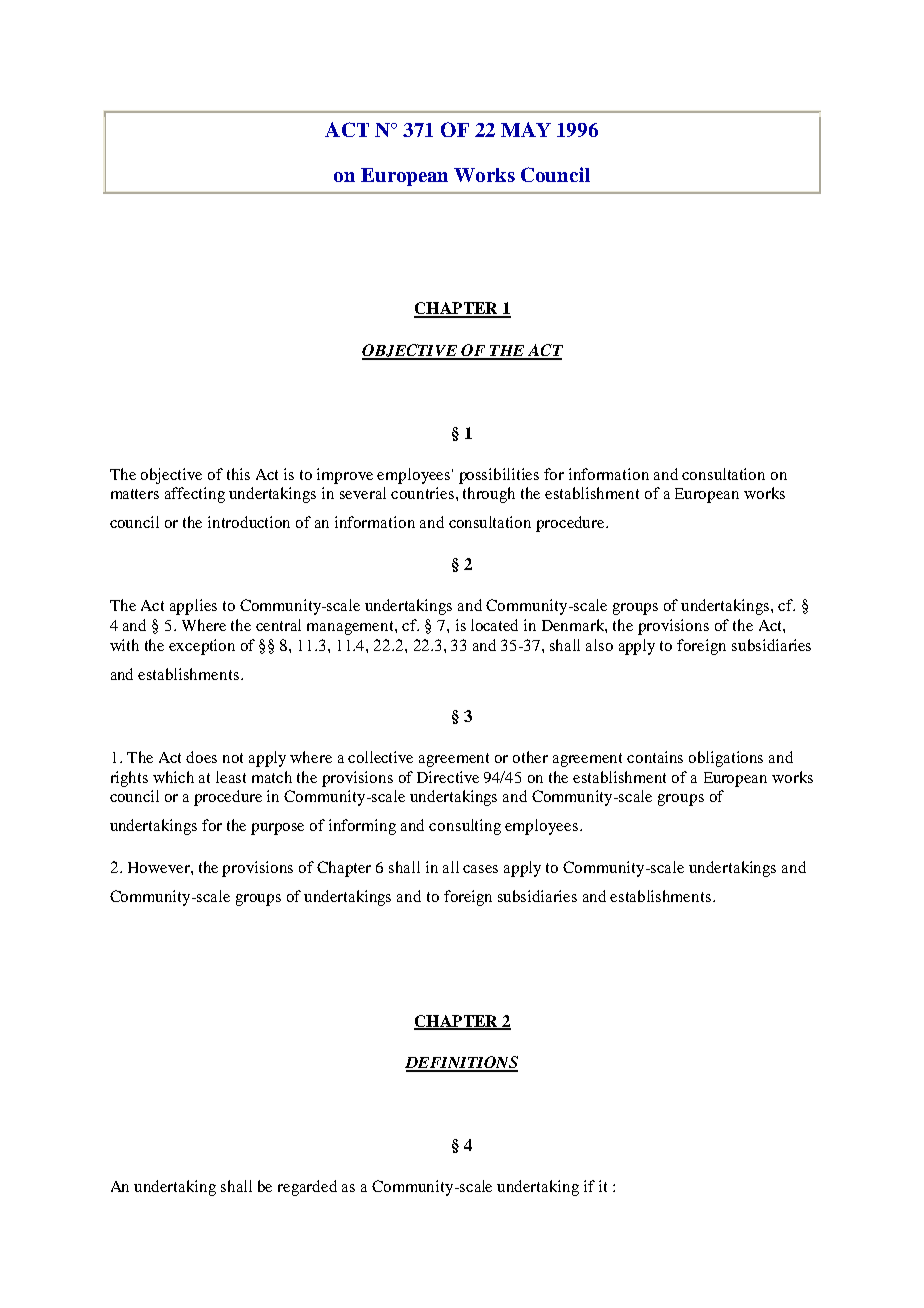 This screenshot has width=924, height=1308. Describe the element at coordinates (655, 757) in the screenshot. I see `contains` at that location.
